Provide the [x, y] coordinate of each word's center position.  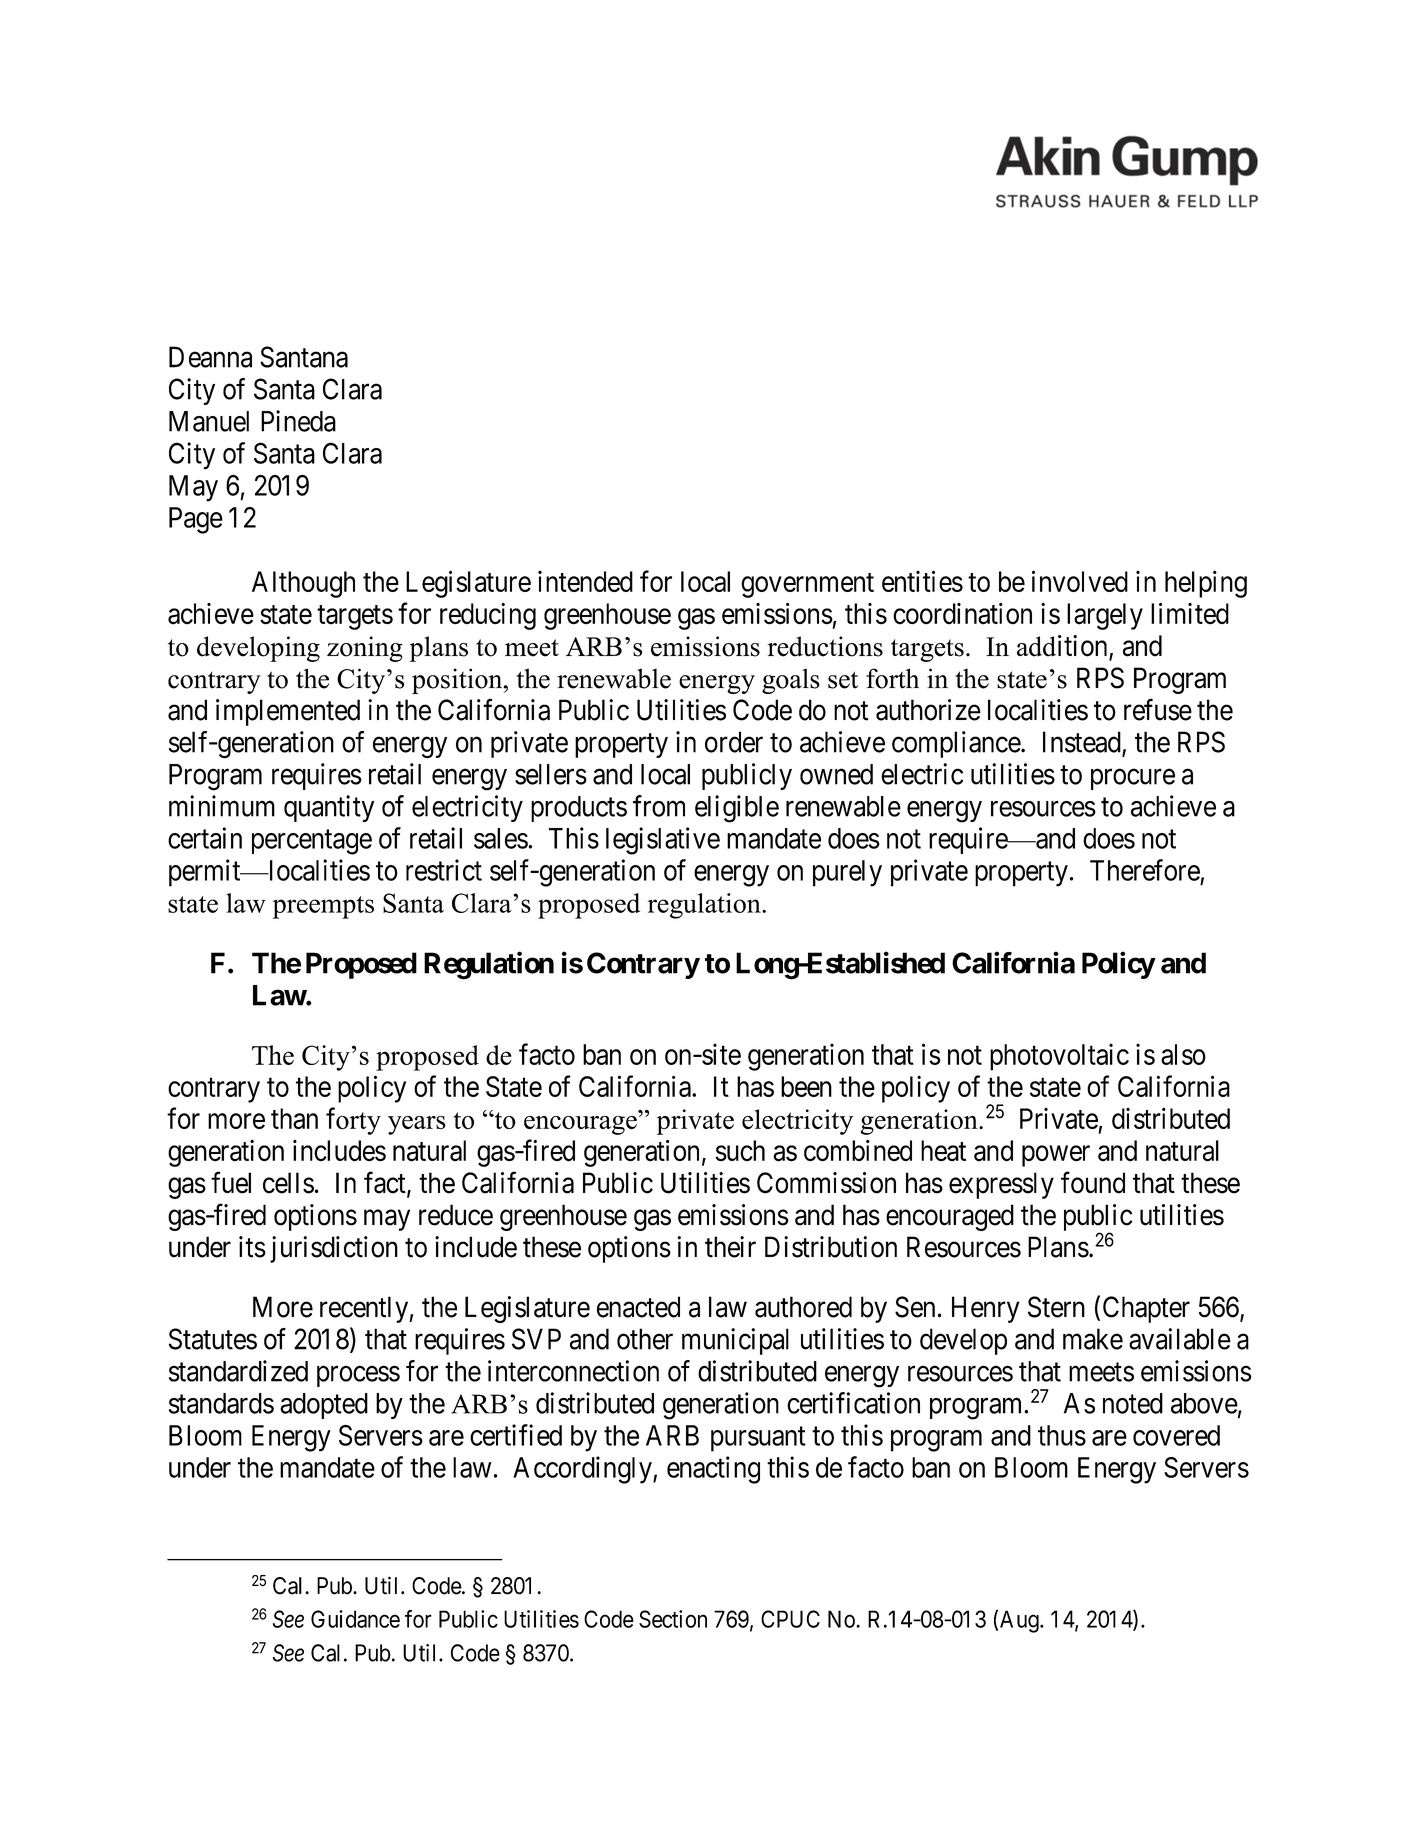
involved [1080, 581]
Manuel [209, 421]
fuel [231, 1182]
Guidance [355, 1619]
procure [1133, 779]
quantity [329, 808]
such [740, 1150]
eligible [737, 809]
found [1093, 1182]
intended [585, 581]
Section [673, 1619]
